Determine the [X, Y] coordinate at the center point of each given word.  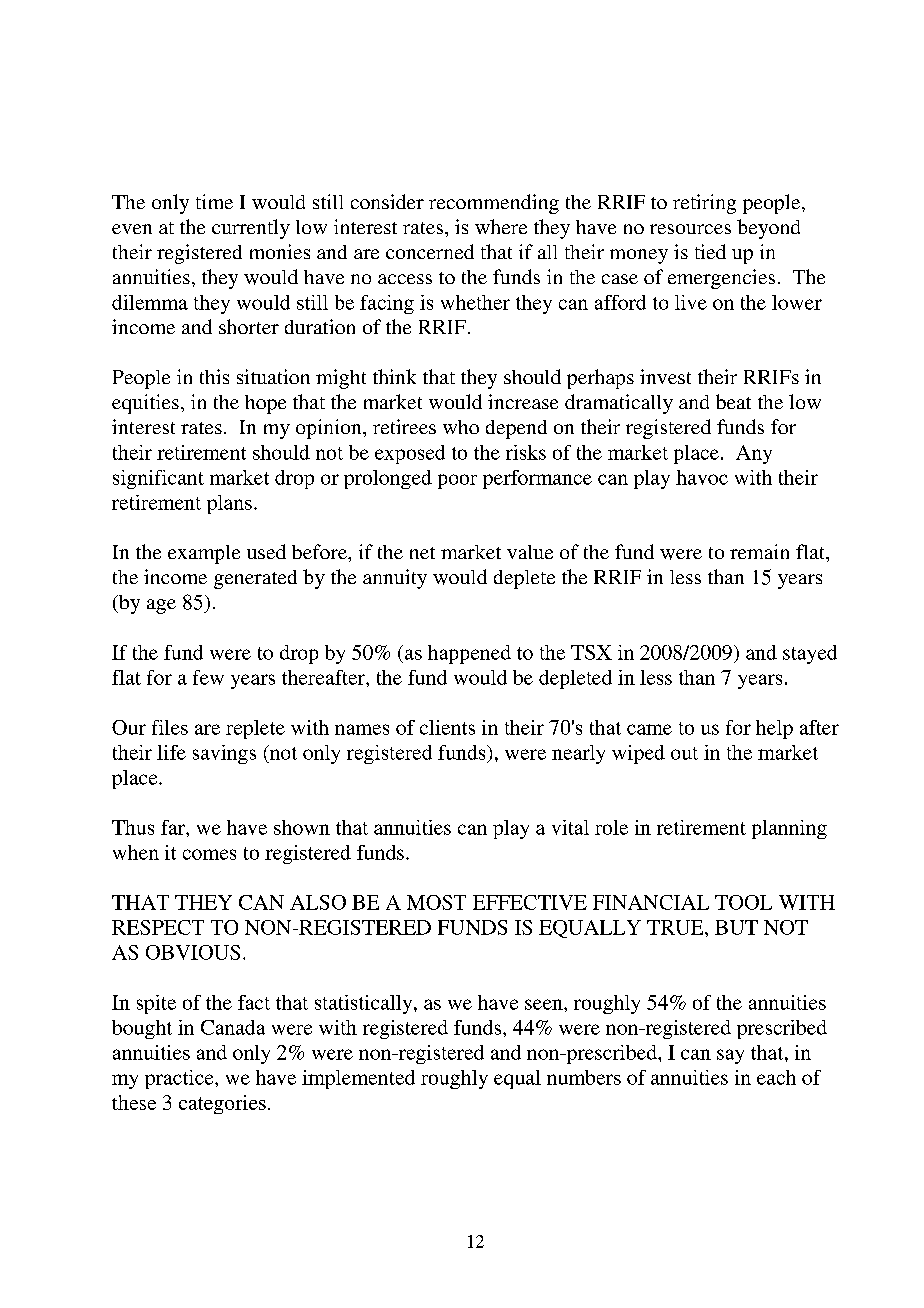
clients [447, 727]
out [684, 753]
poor [457, 481]
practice [180, 1079]
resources [690, 229]
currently [251, 229]
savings [224, 754]
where [501, 226]
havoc [702, 477]
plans [229, 504]
